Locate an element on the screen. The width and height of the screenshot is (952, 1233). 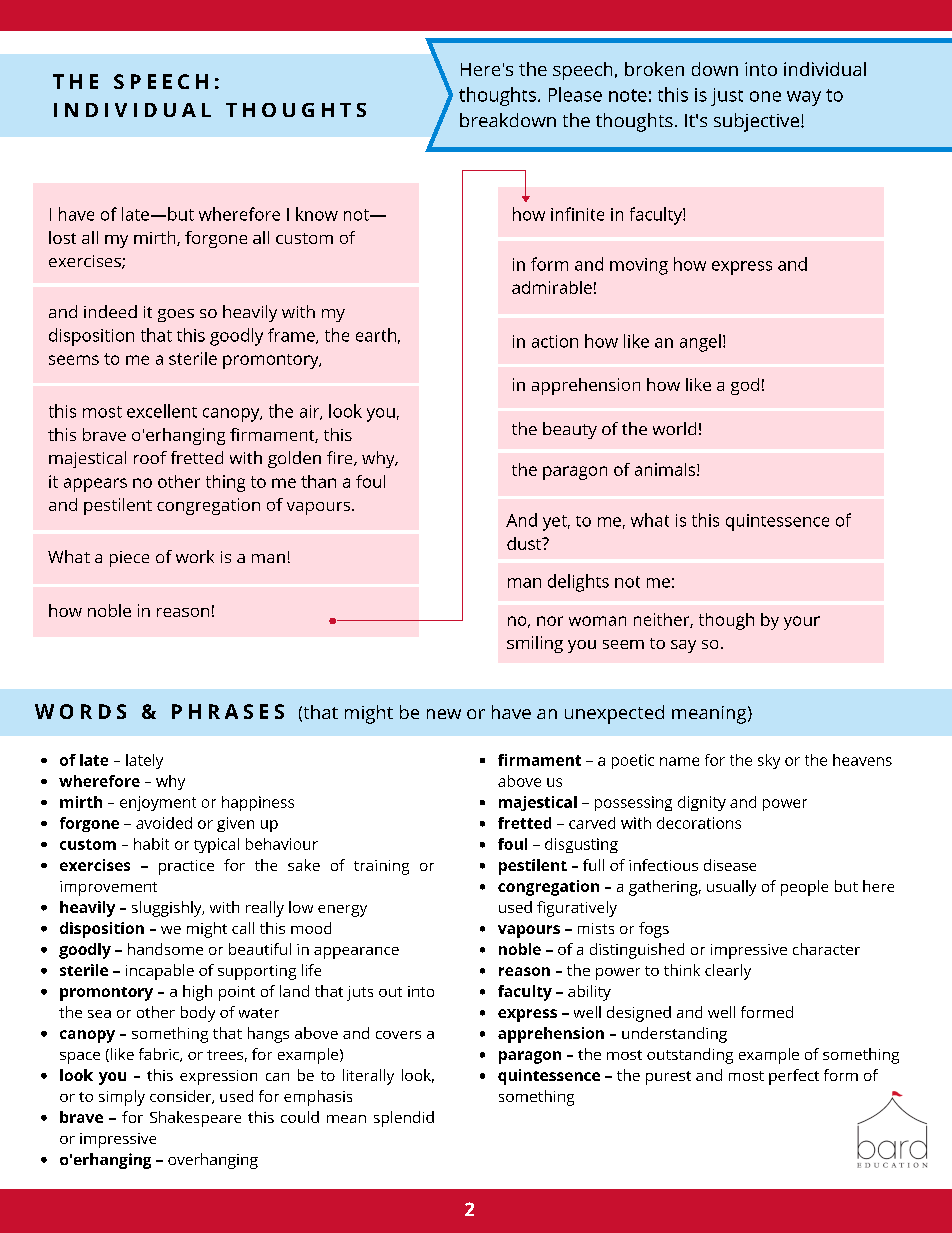
Please is located at coordinates (575, 94).
